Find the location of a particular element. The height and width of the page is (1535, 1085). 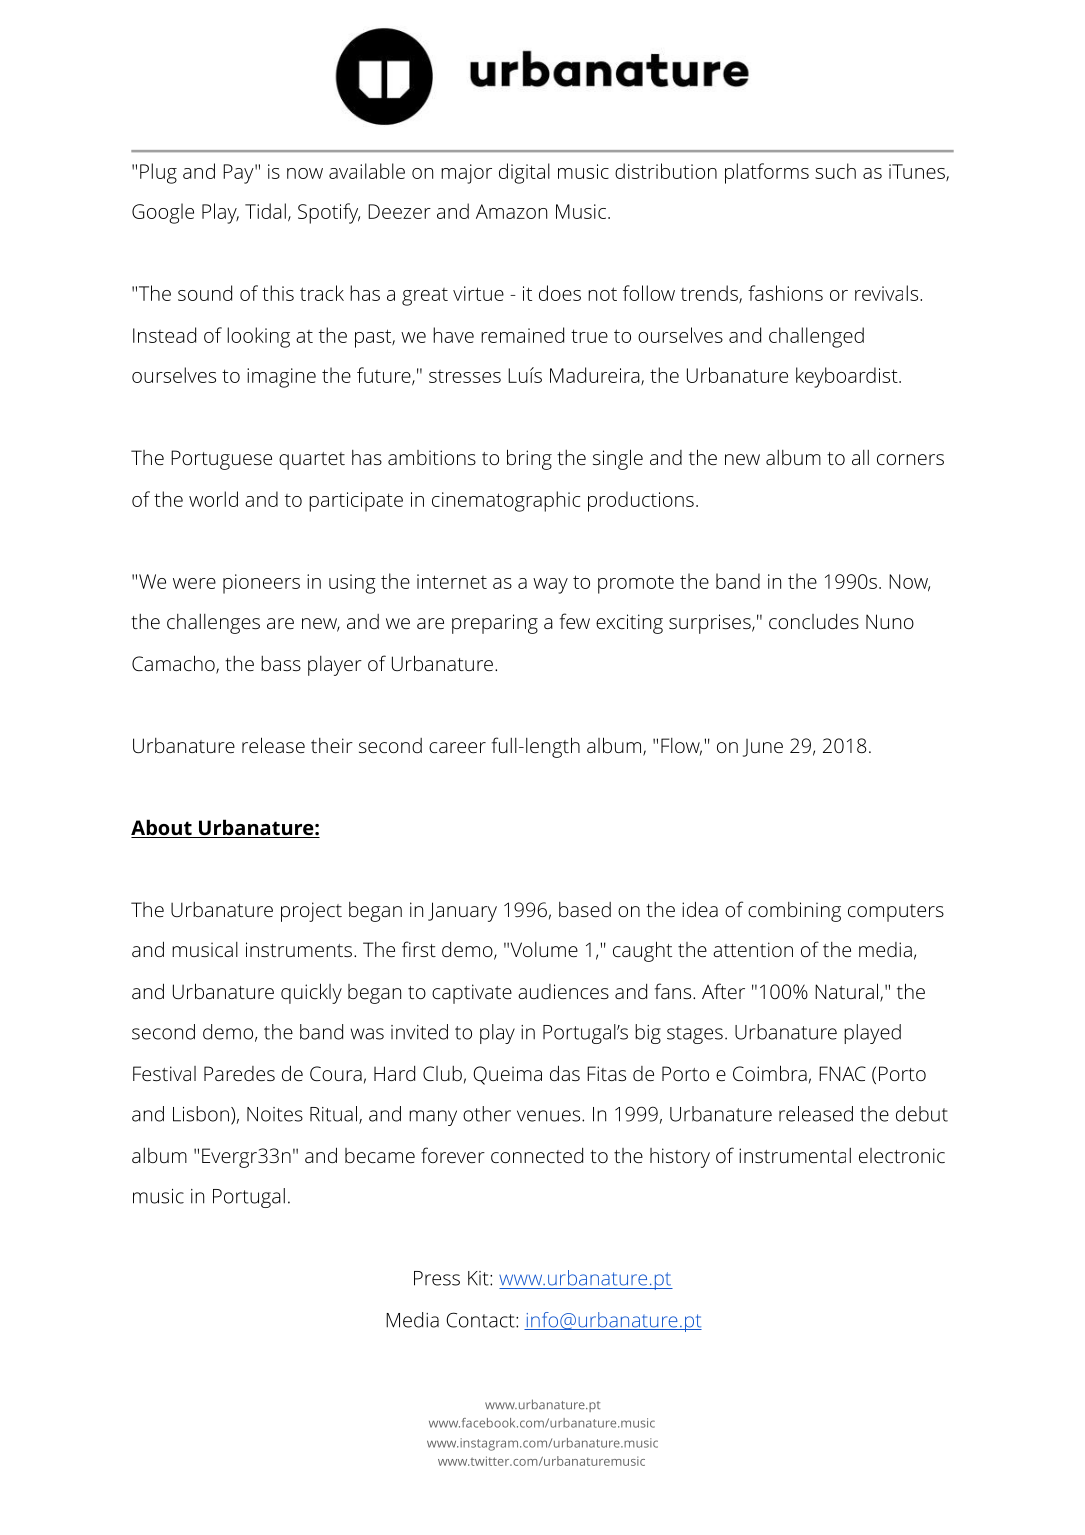

corners is located at coordinates (910, 459).
